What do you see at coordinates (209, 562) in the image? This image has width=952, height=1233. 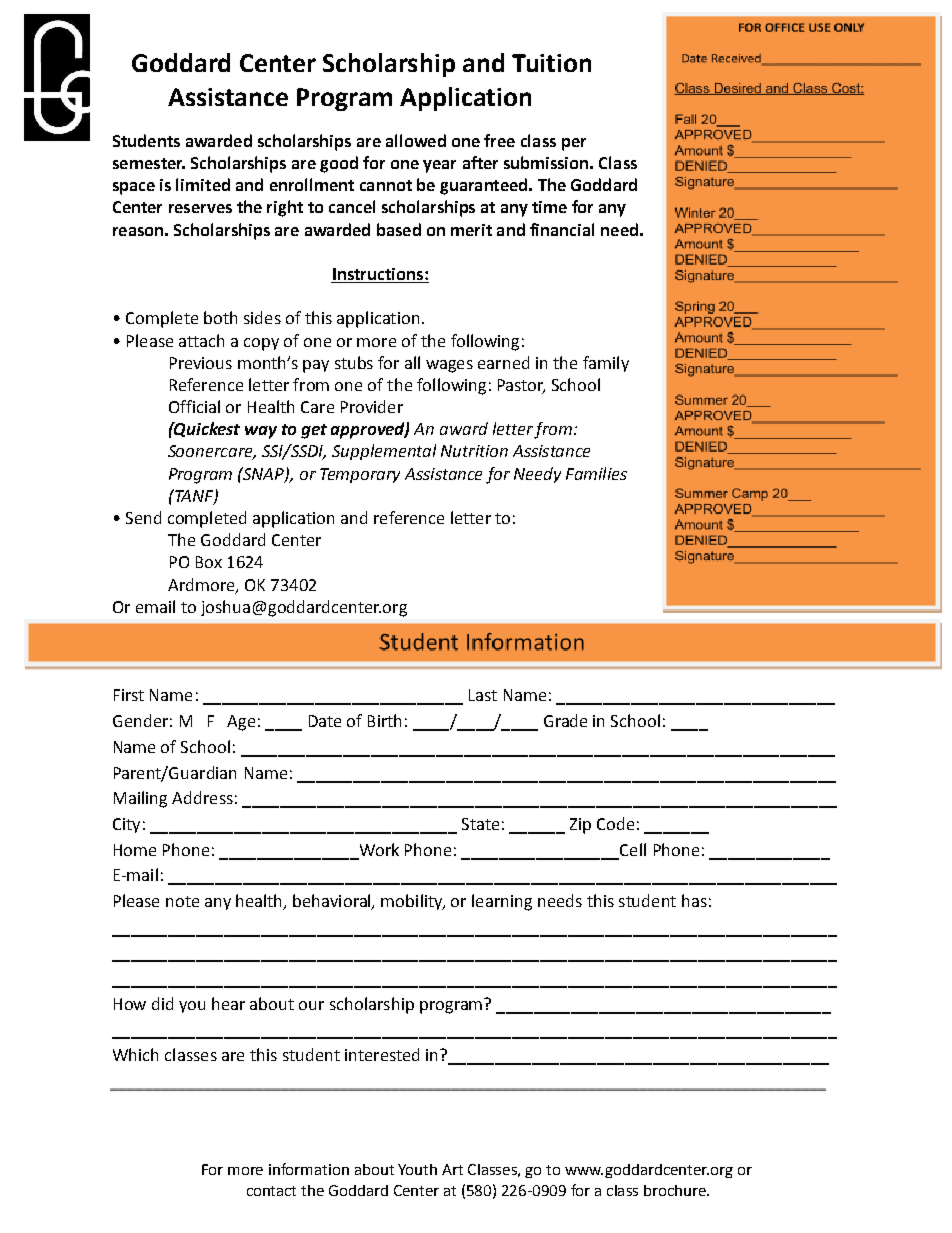 I see `Box` at bounding box center [209, 562].
